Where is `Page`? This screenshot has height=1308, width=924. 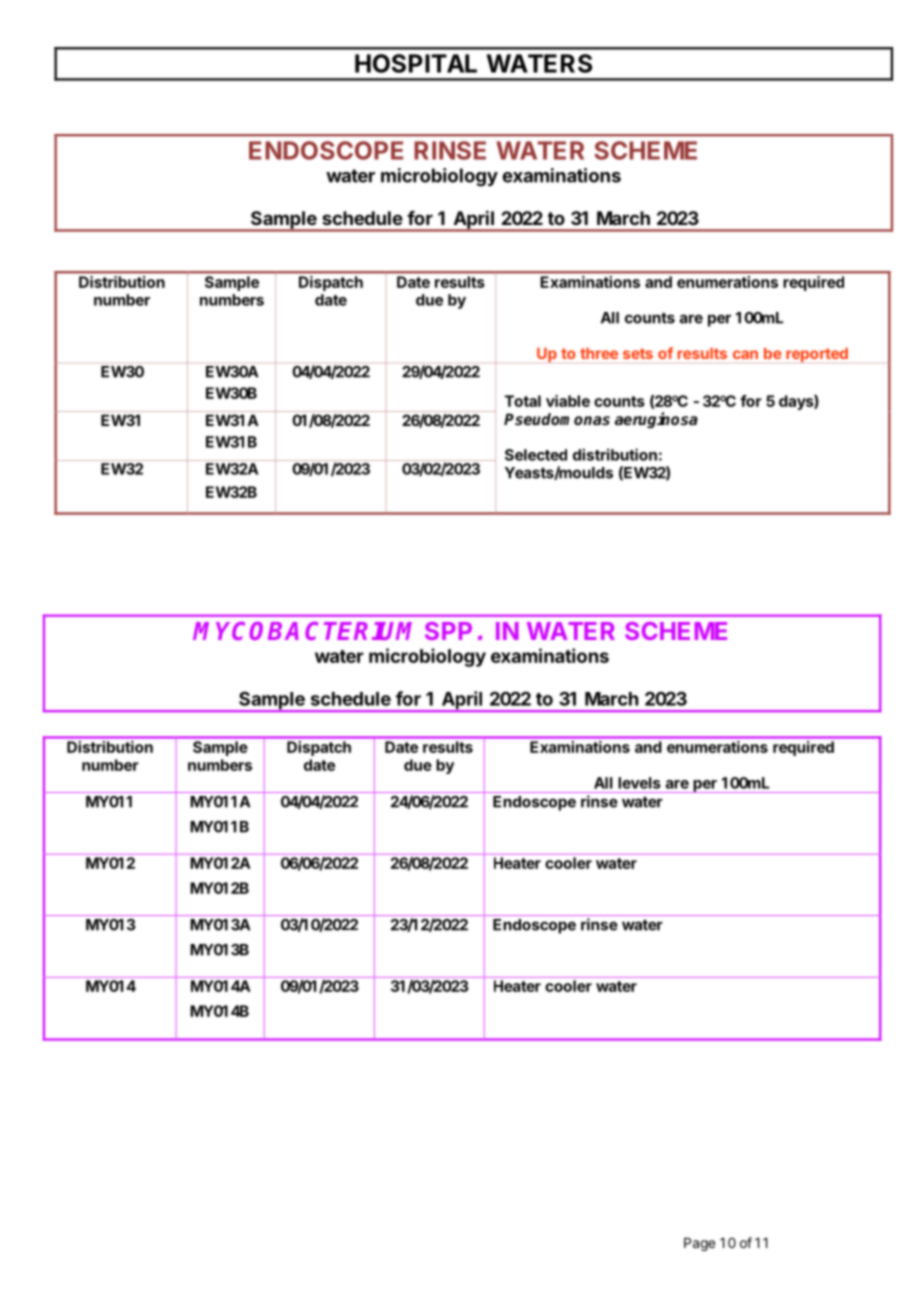 Page is located at coordinates (699, 1244).
